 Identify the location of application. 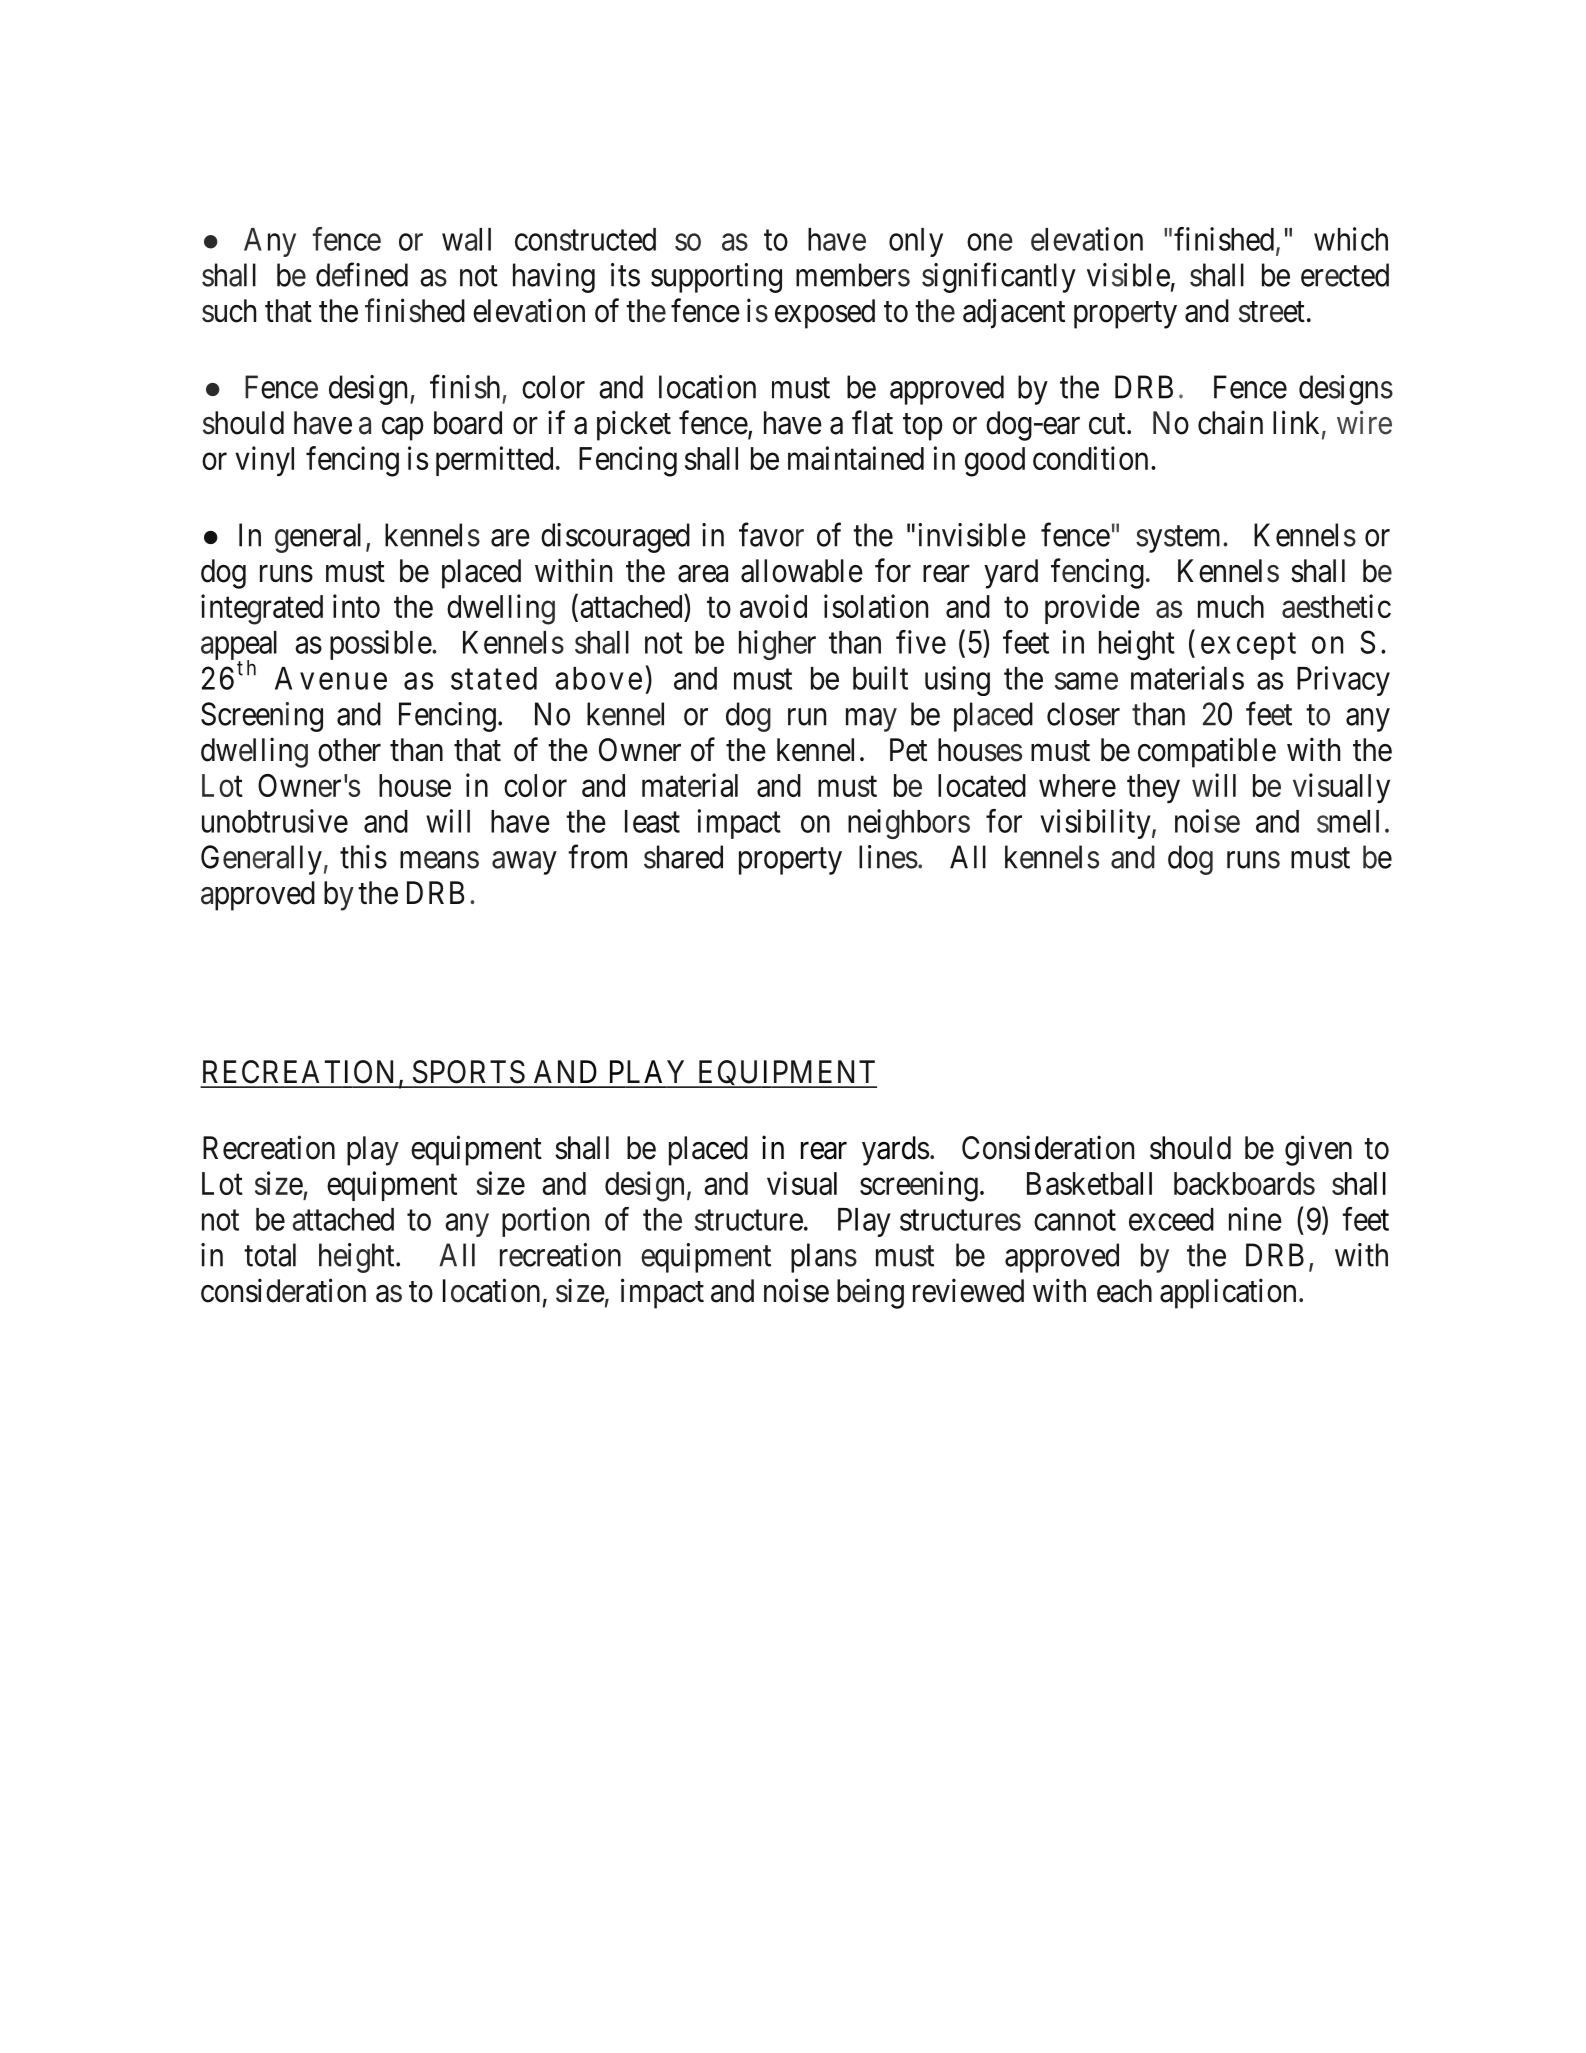
(1228, 1293).
